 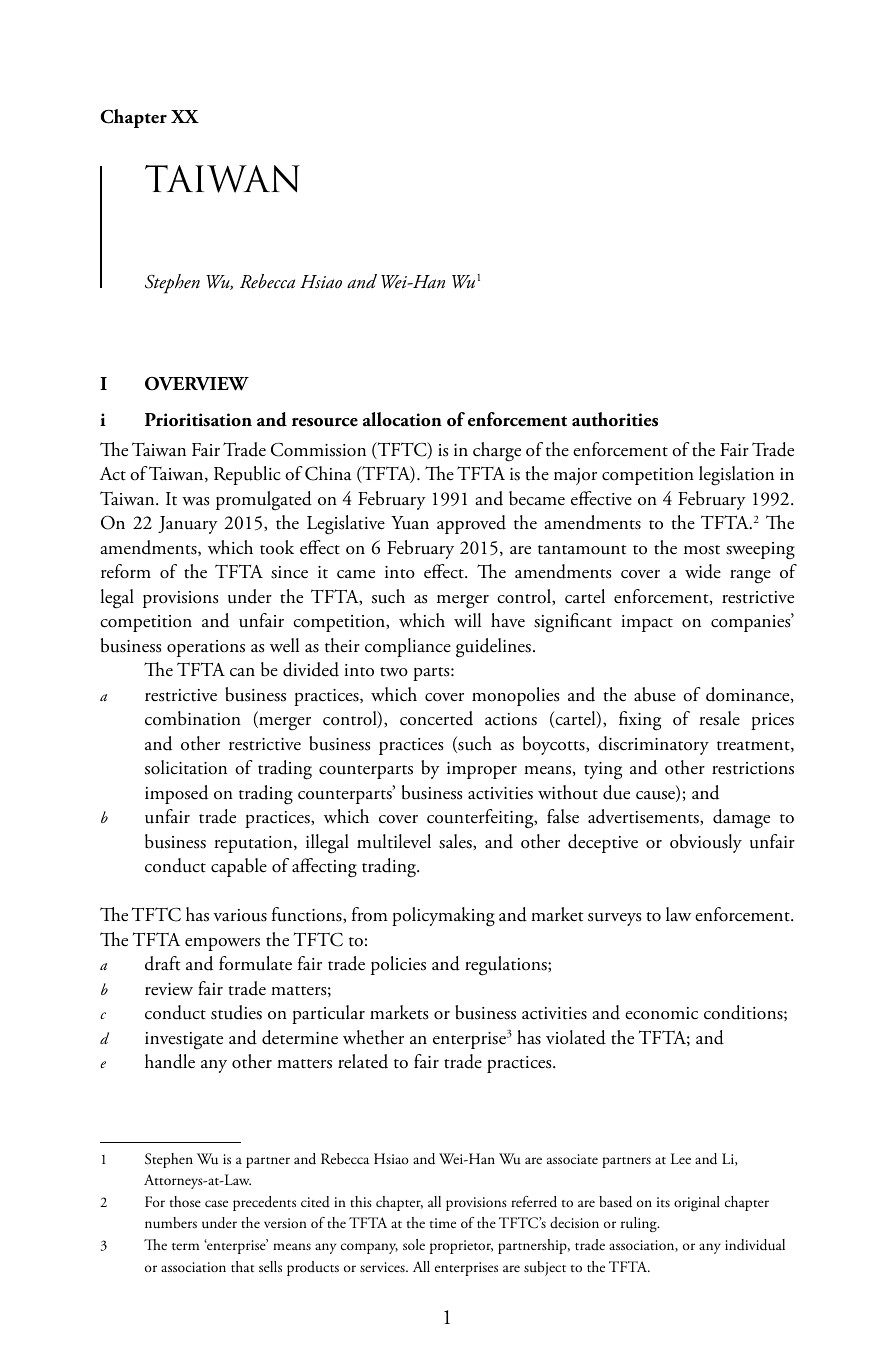 What do you see at coordinates (171, 1223) in the screenshot?
I see `numbers` at bounding box center [171, 1223].
